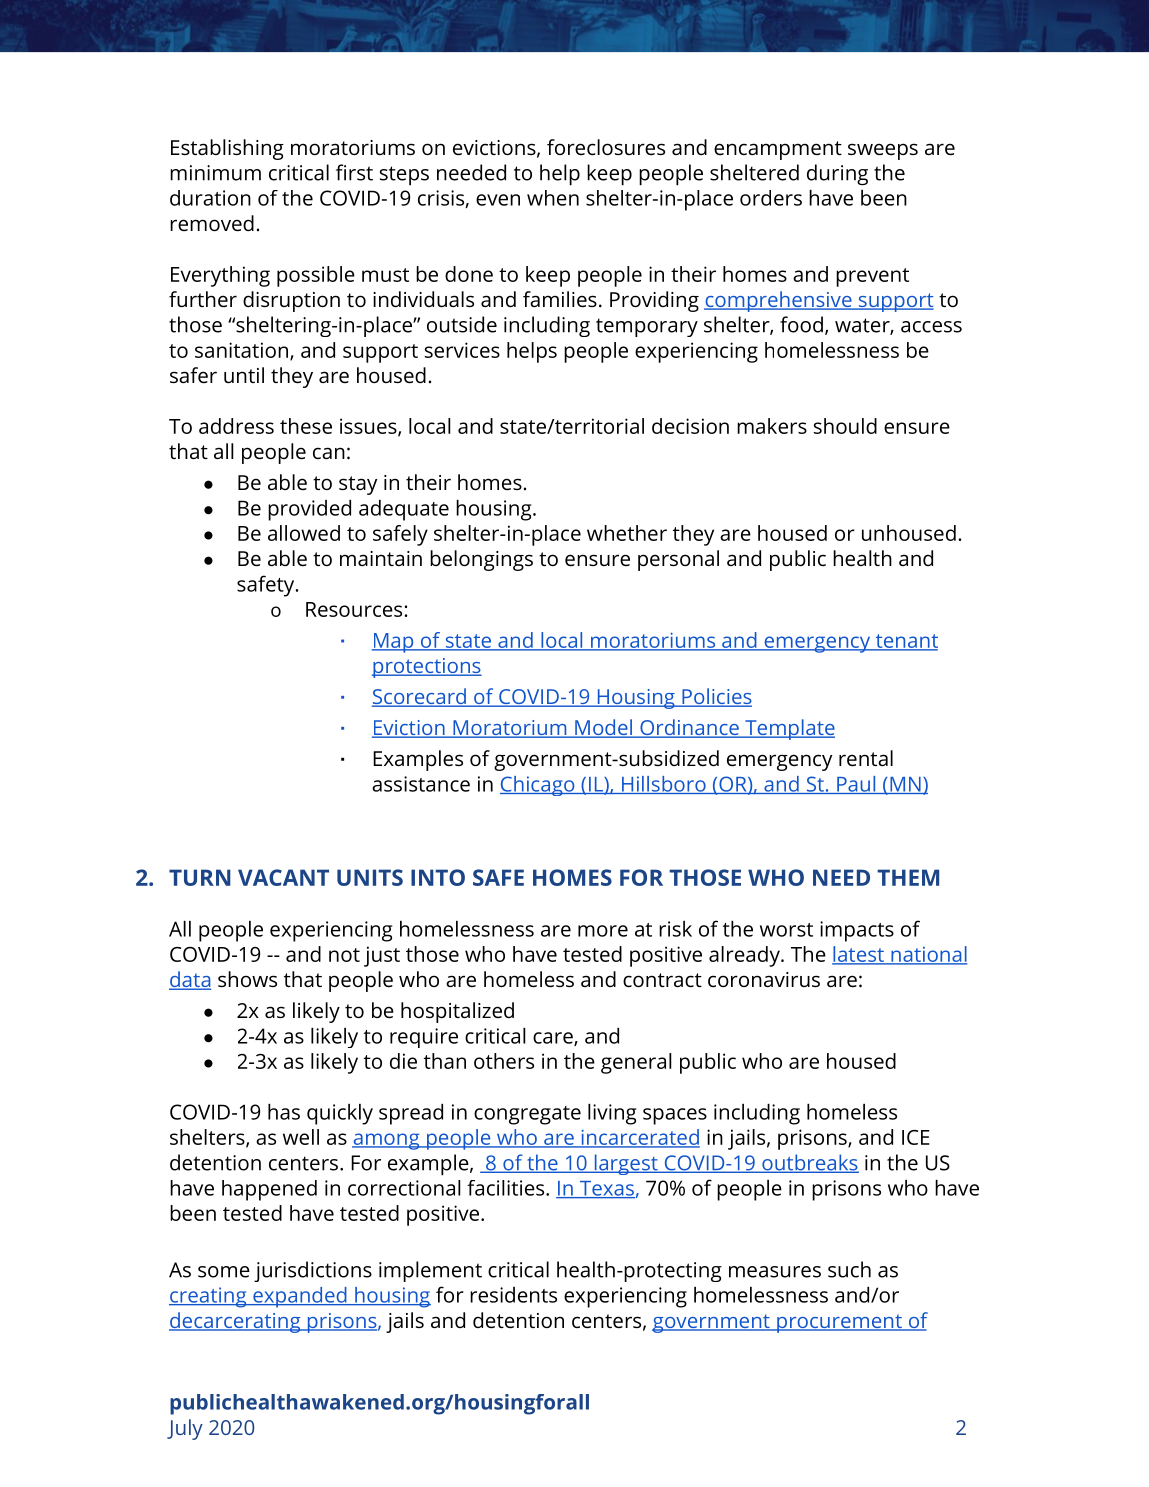 Image resolution: width=1149 pixels, height=1487 pixels. I want to click on minimum, so click(215, 173).
